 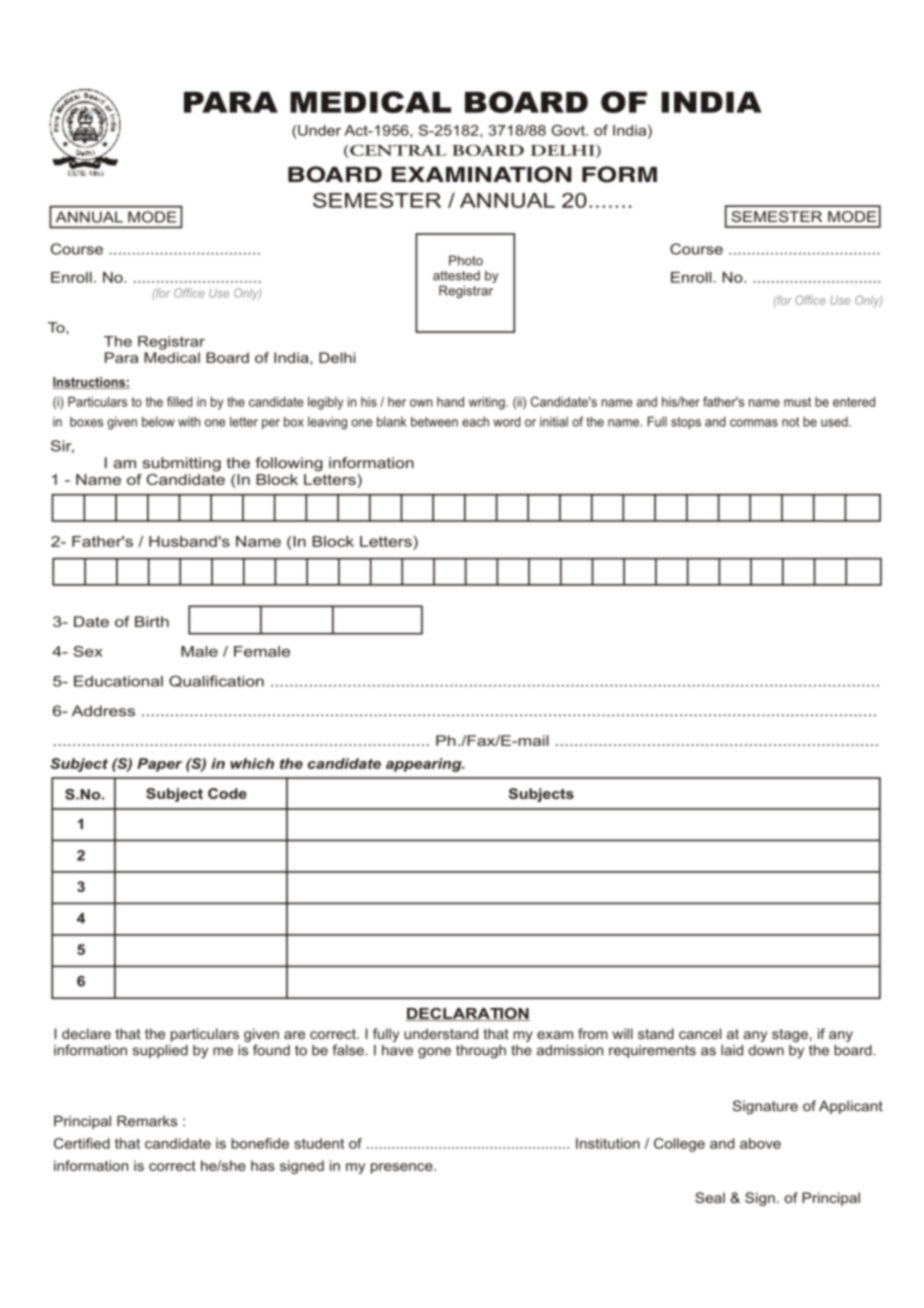 I want to click on Remarks, so click(x=147, y=1121).
